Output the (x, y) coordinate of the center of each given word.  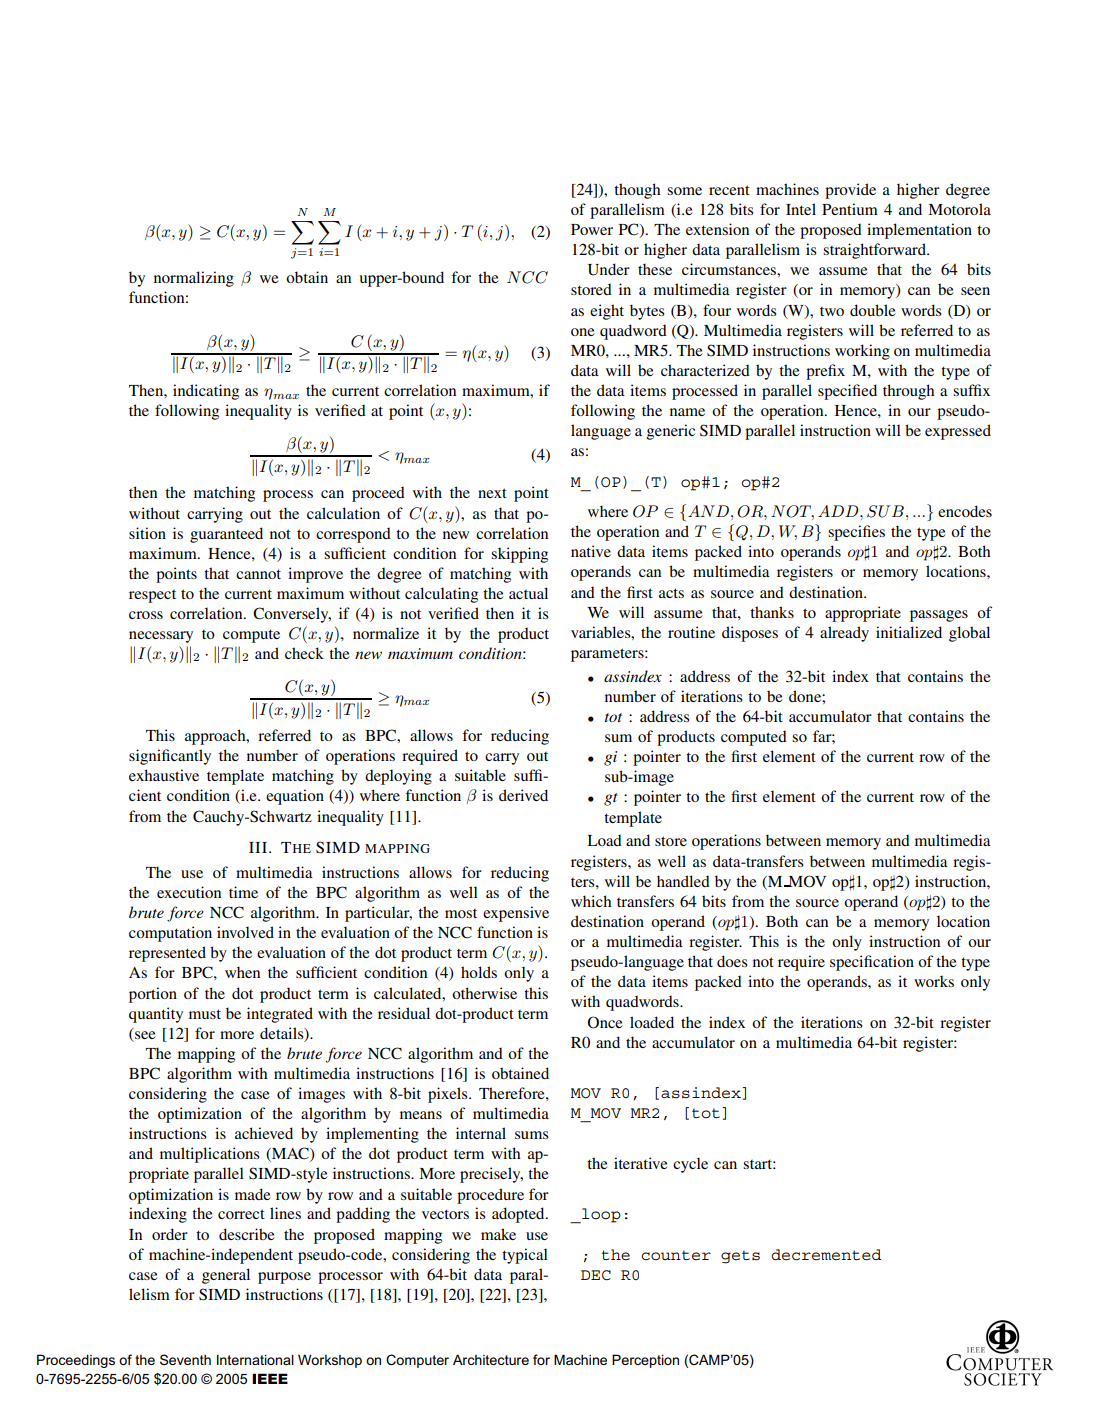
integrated (280, 1015)
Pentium (850, 209)
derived (523, 795)
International (255, 1359)
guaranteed (226, 535)
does (732, 961)
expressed (958, 432)
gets (740, 1257)
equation (295, 797)
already (844, 634)
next (492, 493)
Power (592, 229)
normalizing (194, 279)
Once (605, 1022)
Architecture (491, 1359)
